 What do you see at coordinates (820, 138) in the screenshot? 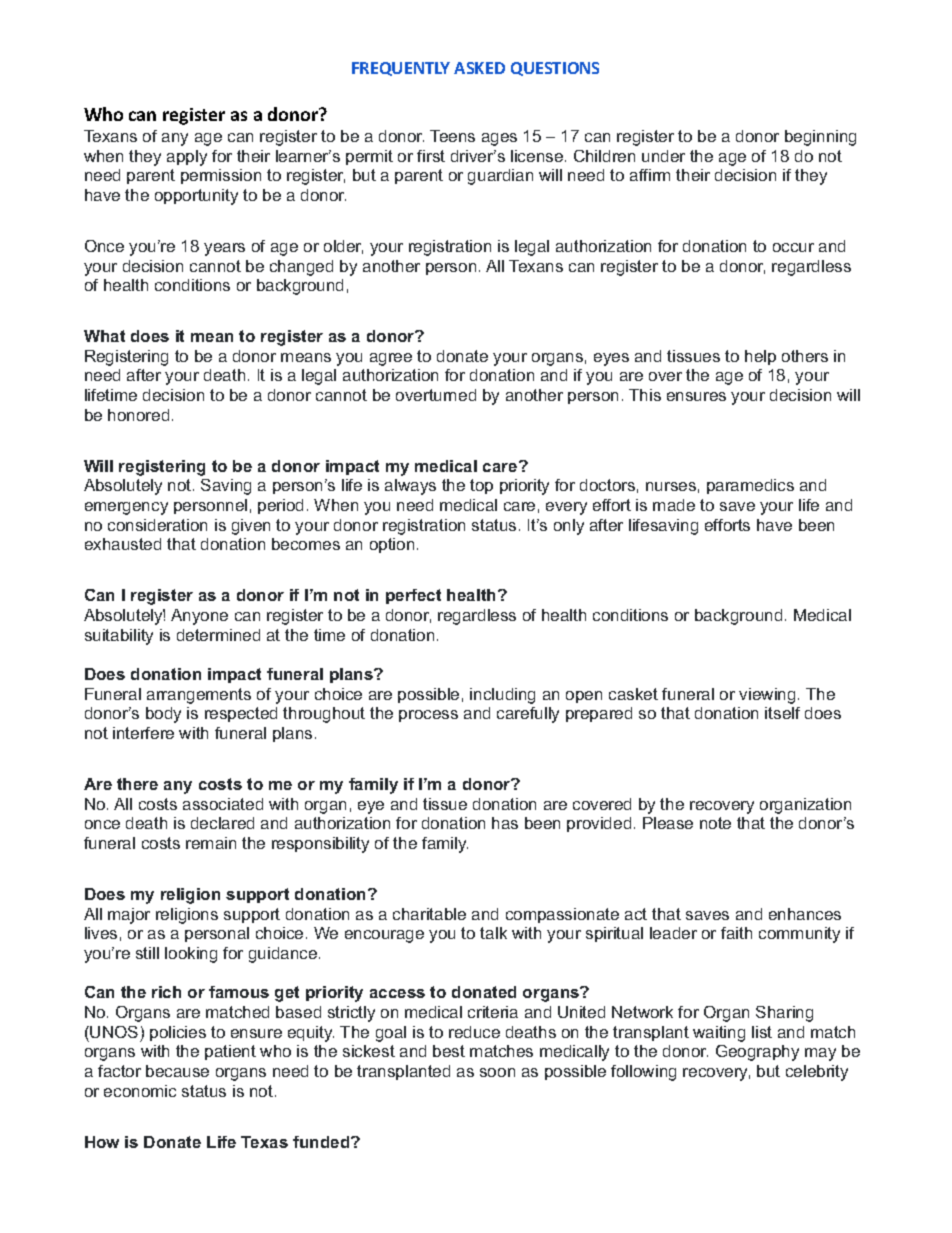
I see `beginning` at bounding box center [820, 138].
